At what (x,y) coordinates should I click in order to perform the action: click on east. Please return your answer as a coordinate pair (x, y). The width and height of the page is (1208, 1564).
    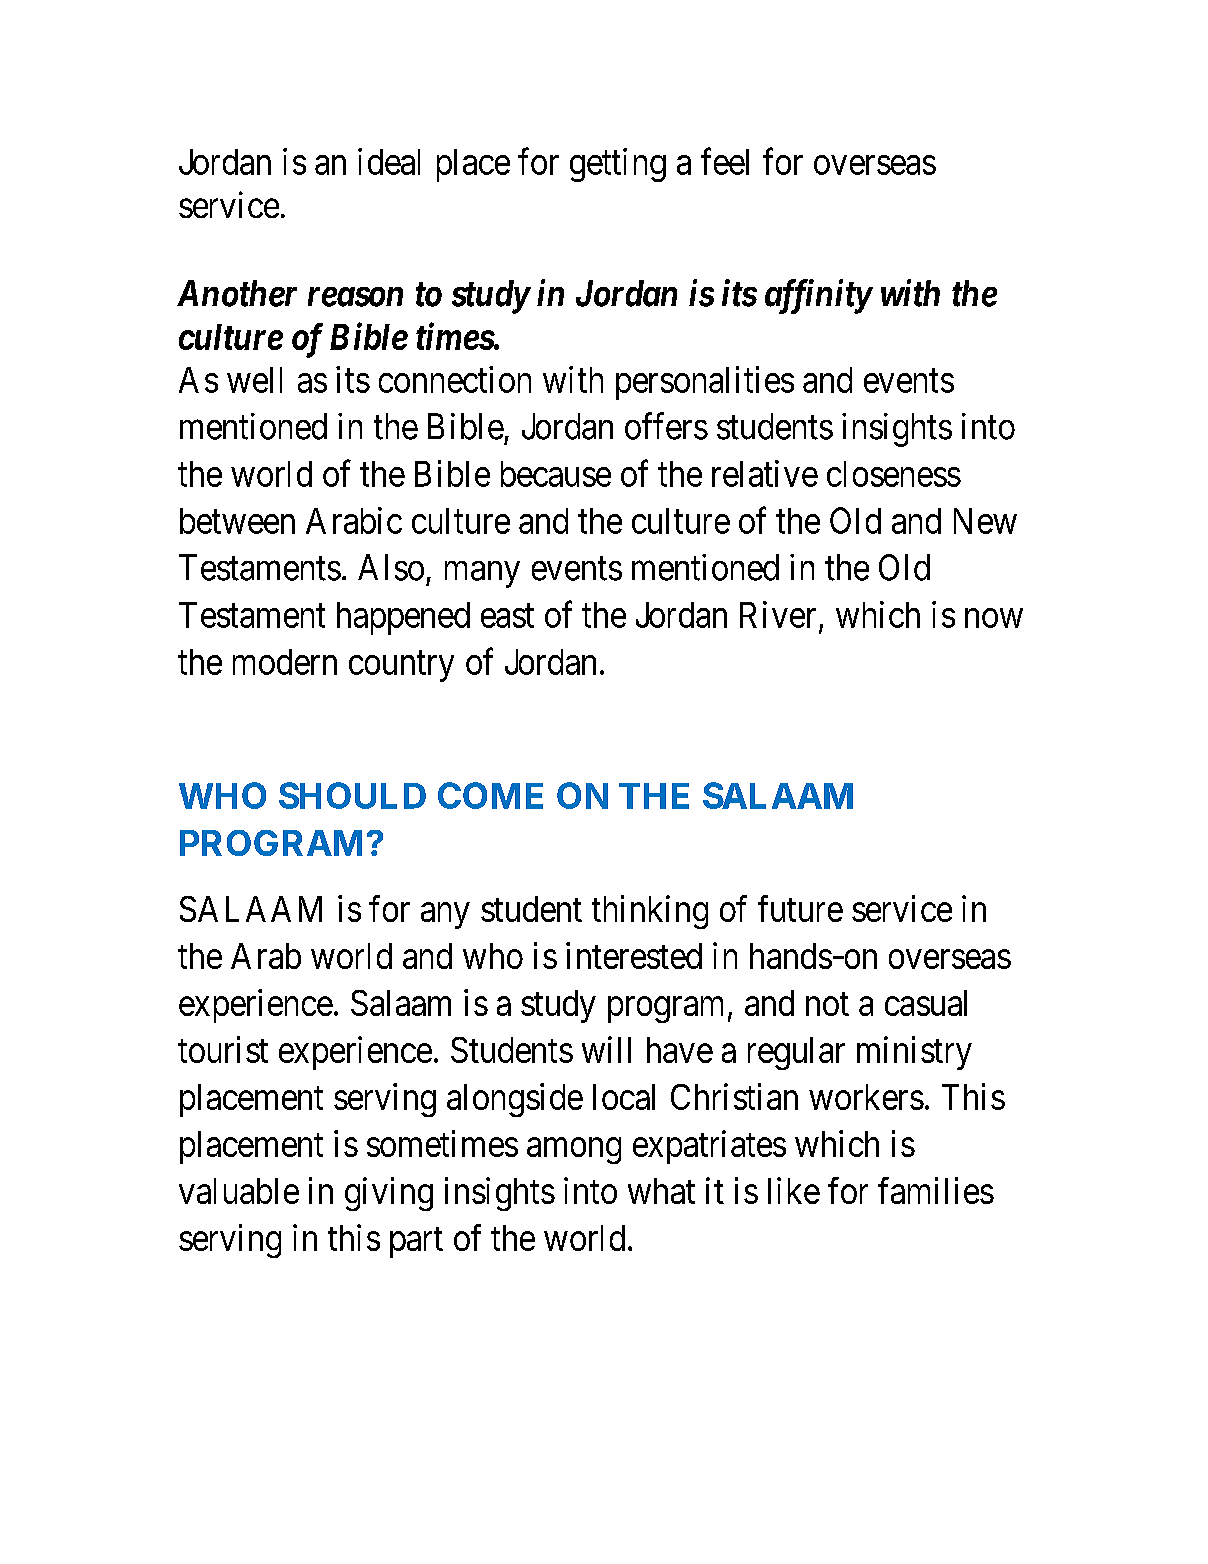
    Looking at the image, I should click on (507, 616).
